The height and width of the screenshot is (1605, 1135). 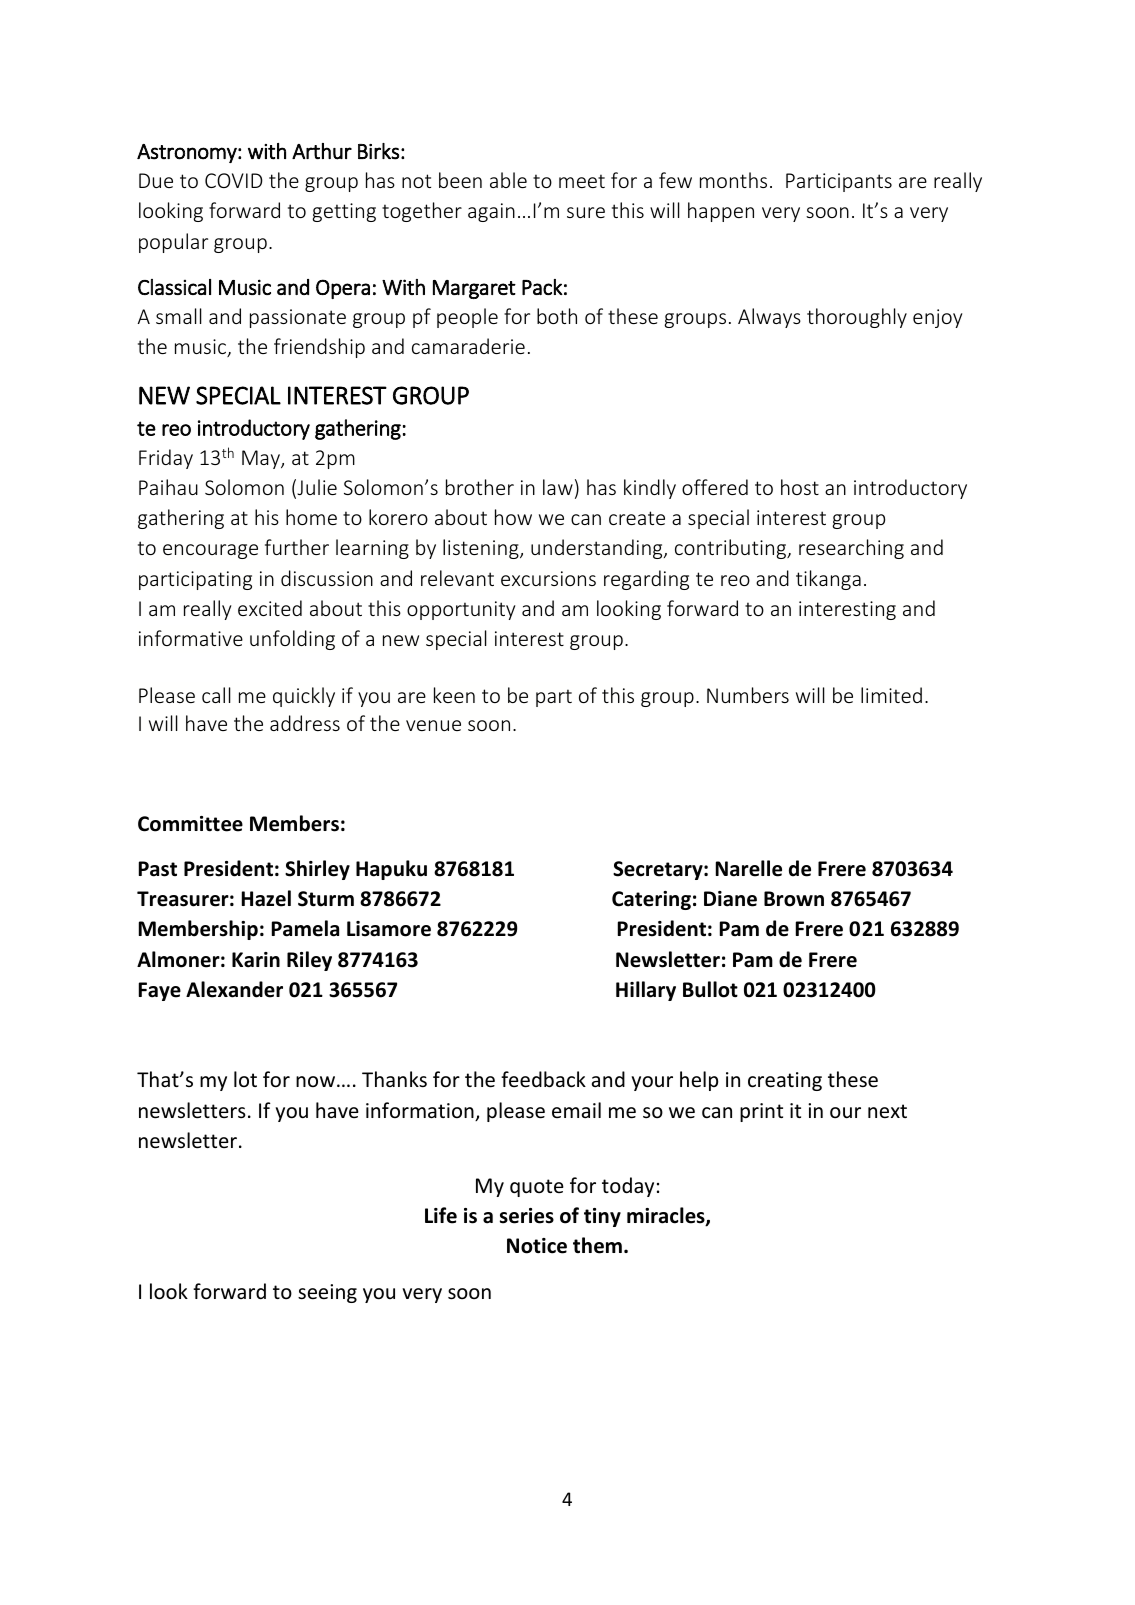 I want to click on next, so click(x=887, y=1111).
